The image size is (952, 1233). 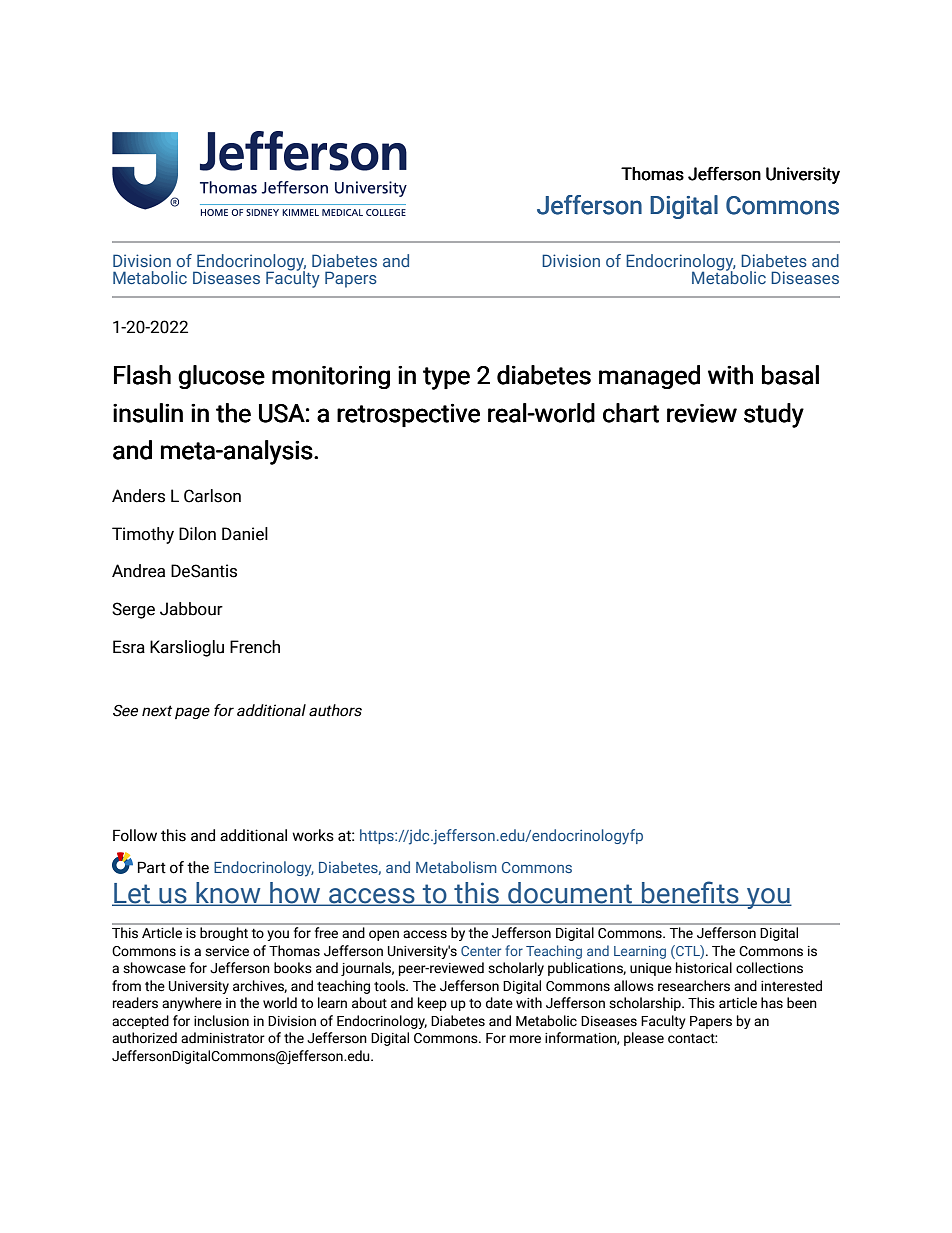 I want to click on Follow, so click(x=135, y=835).
